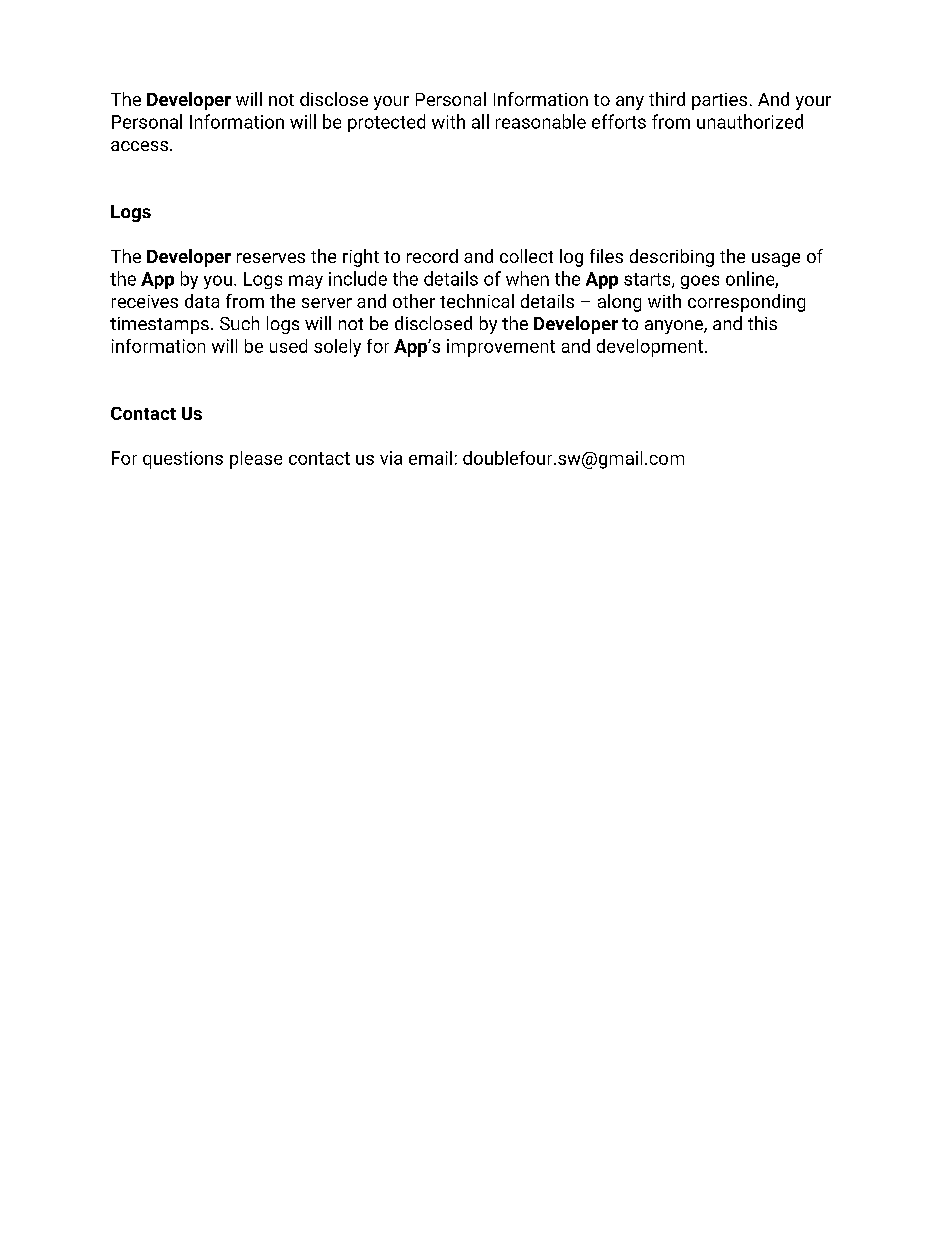 The image size is (952, 1233). I want to click on questions, so click(183, 460).
